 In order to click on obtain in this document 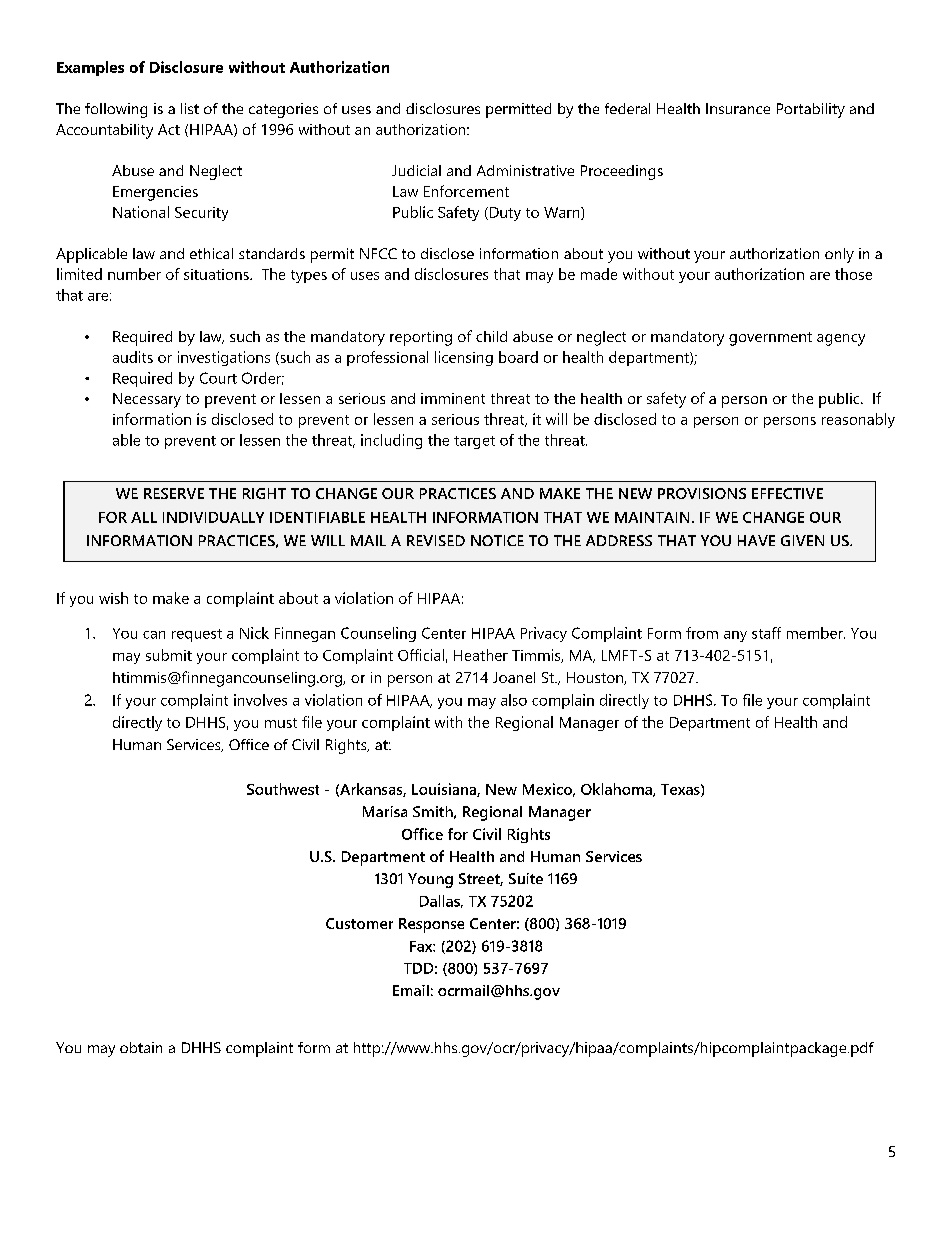, I will do `click(141, 1047)`.
